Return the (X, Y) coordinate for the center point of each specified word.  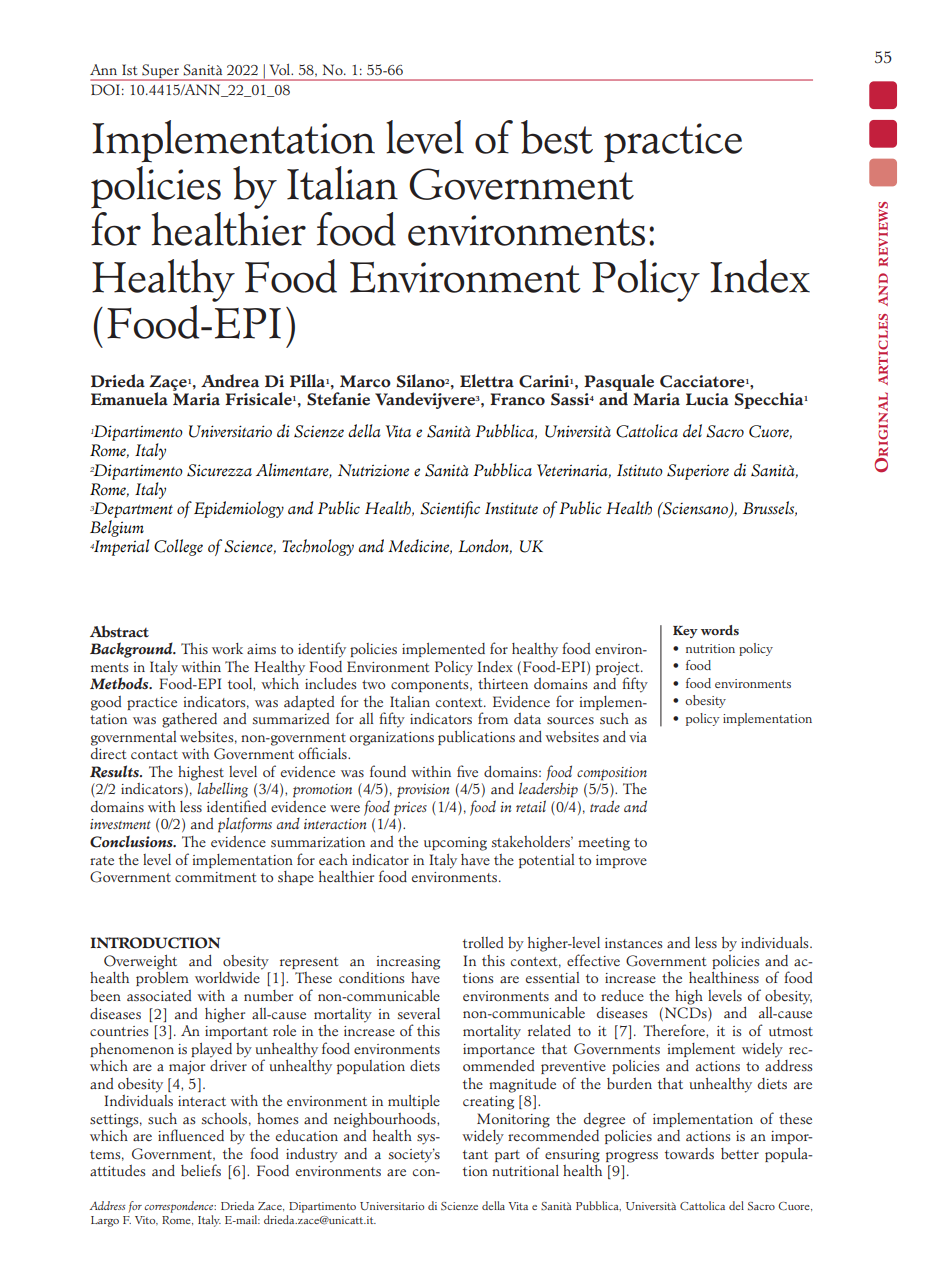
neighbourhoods (386, 1120)
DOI (105, 90)
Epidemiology (239, 509)
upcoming (455, 844)
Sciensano (695, 509)
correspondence (180, 1207)
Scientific (450, 509)
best (557, 137)
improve (621, 861)
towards (689, 1154)
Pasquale (619, 383)
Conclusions (132, 841)
